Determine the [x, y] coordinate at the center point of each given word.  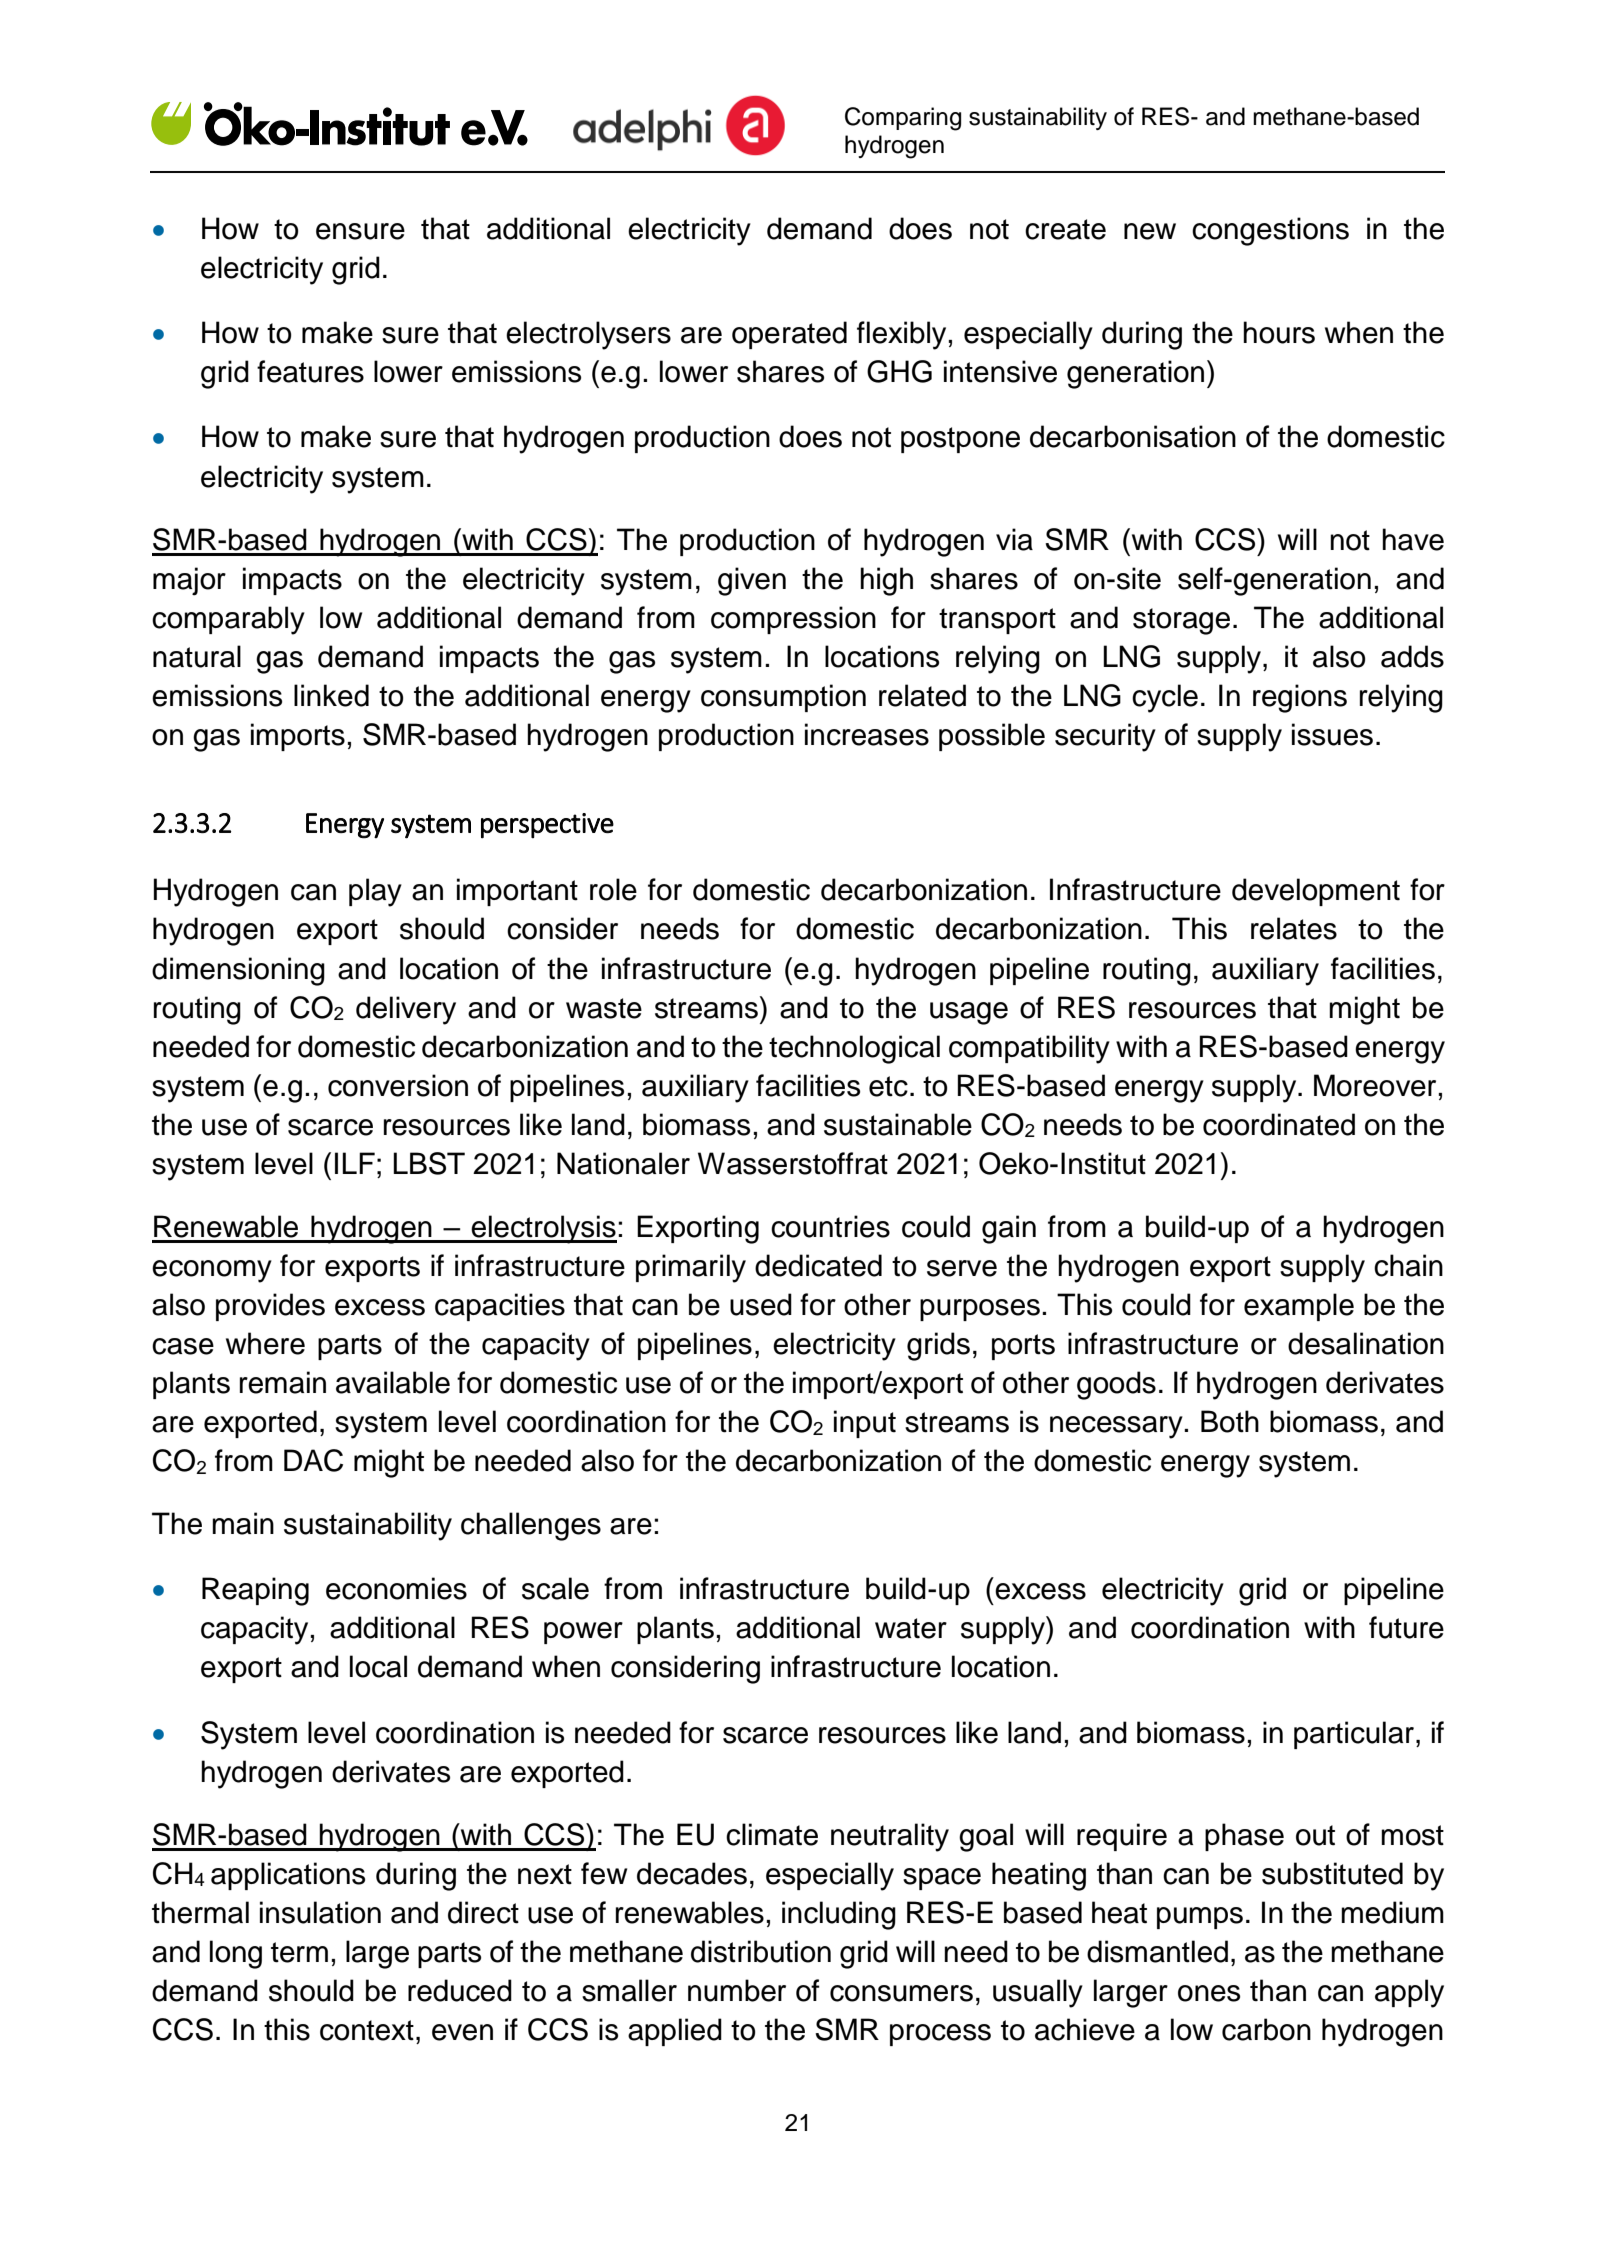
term [299, 1952]
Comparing [903, 119]
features [310, 371]
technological [854, 1049]
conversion [398, 1085]
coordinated [1279, 1124]
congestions [1270, 231]
